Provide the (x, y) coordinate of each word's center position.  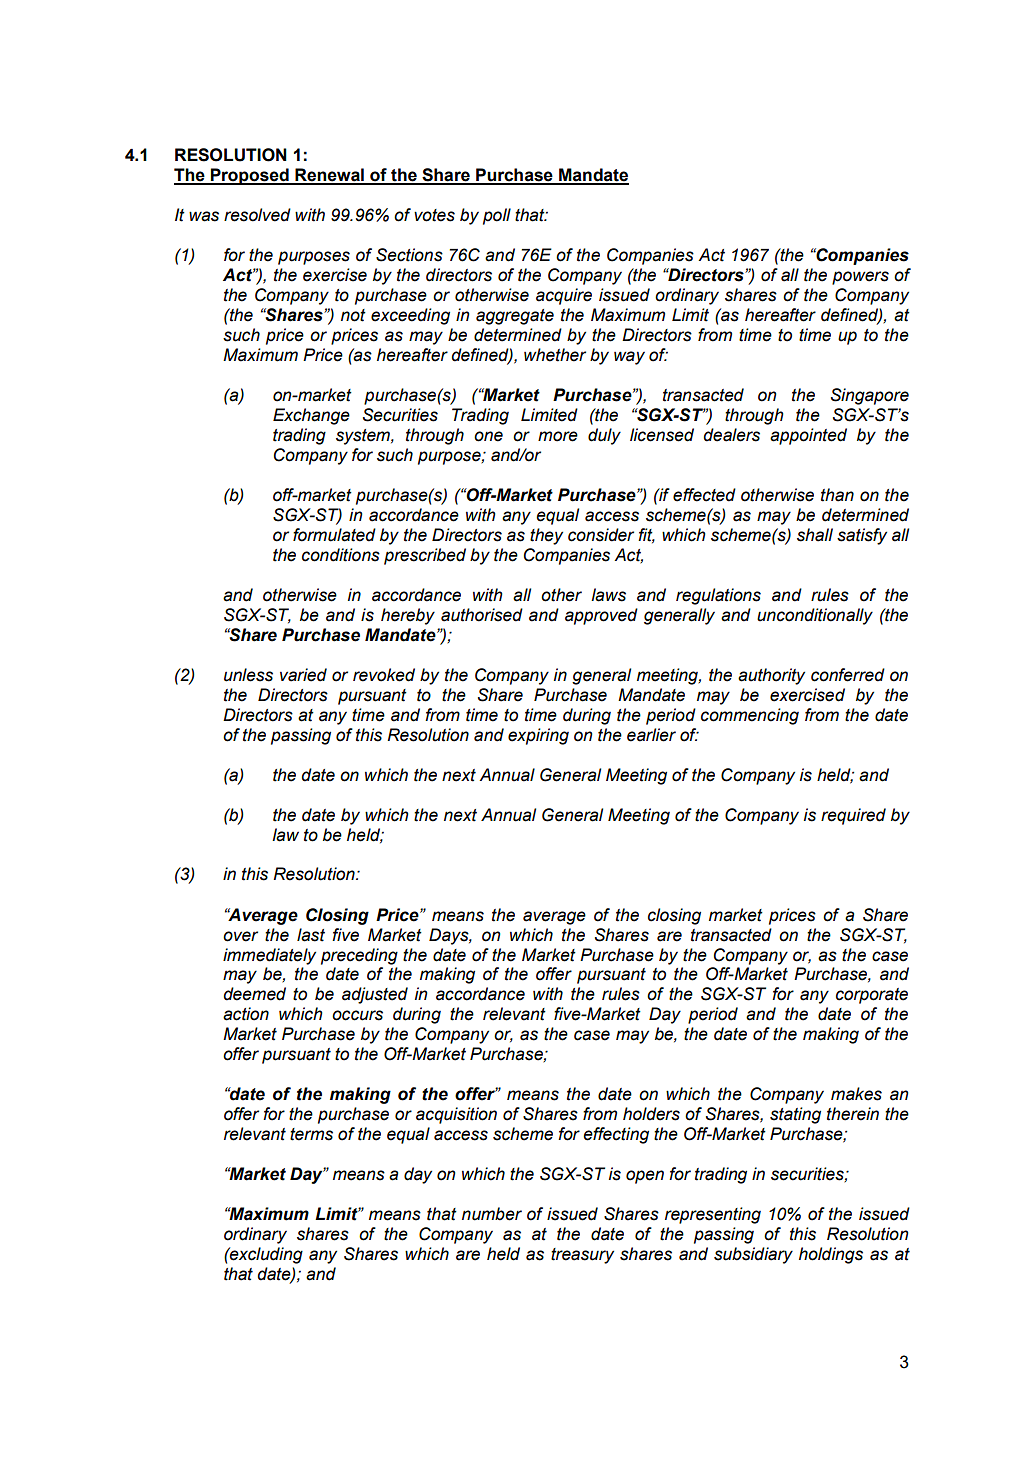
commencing (750, 716)
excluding (265, 1255)
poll (497, 216)
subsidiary (753, 1255)
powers (860, 278)
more (558, 436)
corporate (872, 996)
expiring (538, 736)
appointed (808, 436)
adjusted (375, 995)
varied (303, 675)
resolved (257, 215)
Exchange (311, 416)
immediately (269, 956)
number (492, 1214)
